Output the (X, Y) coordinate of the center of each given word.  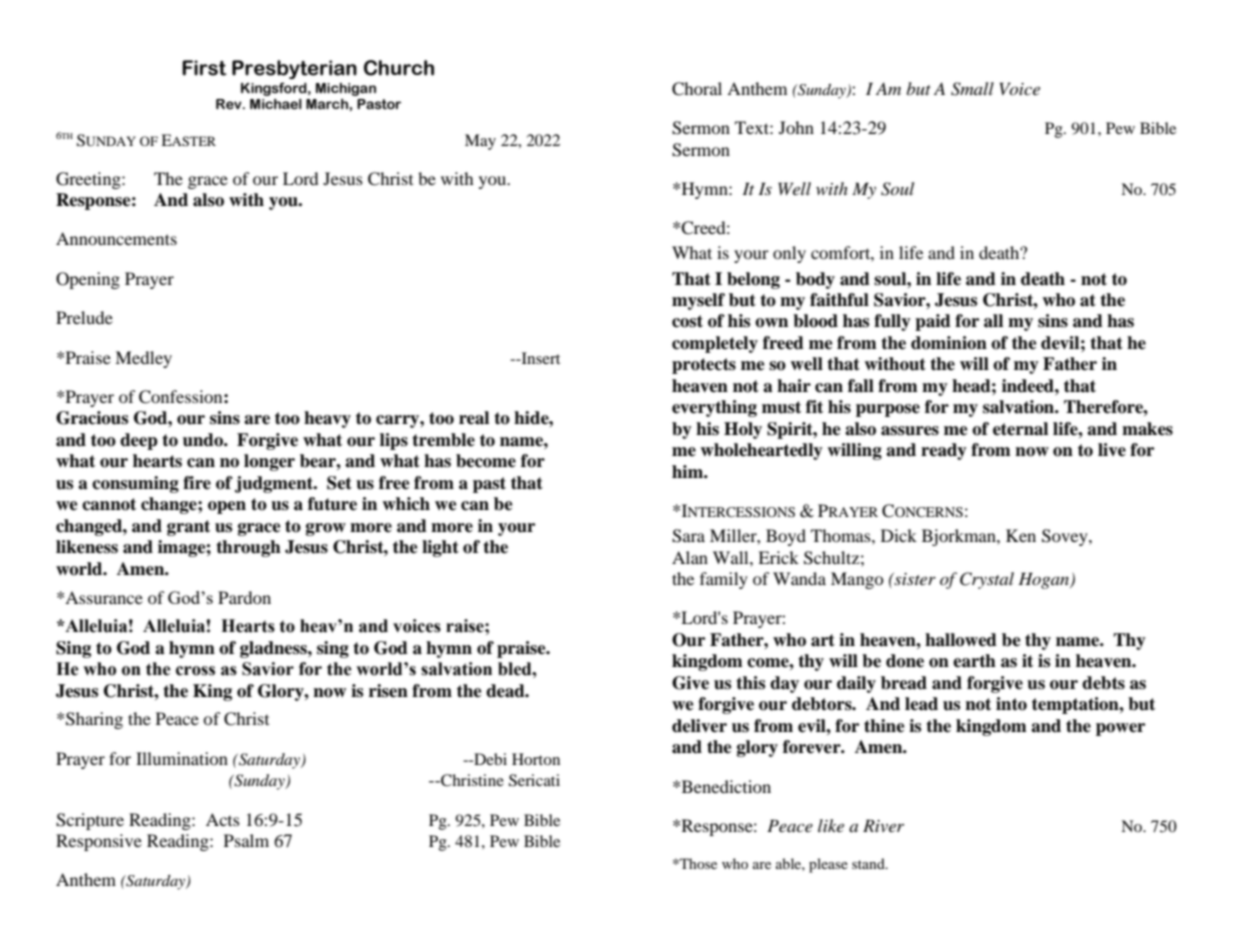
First (204, 68)
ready (944, 451)
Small (972, 89)
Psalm (246, 840)
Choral (697, 89)
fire (197, 483)
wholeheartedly (761, 451)
